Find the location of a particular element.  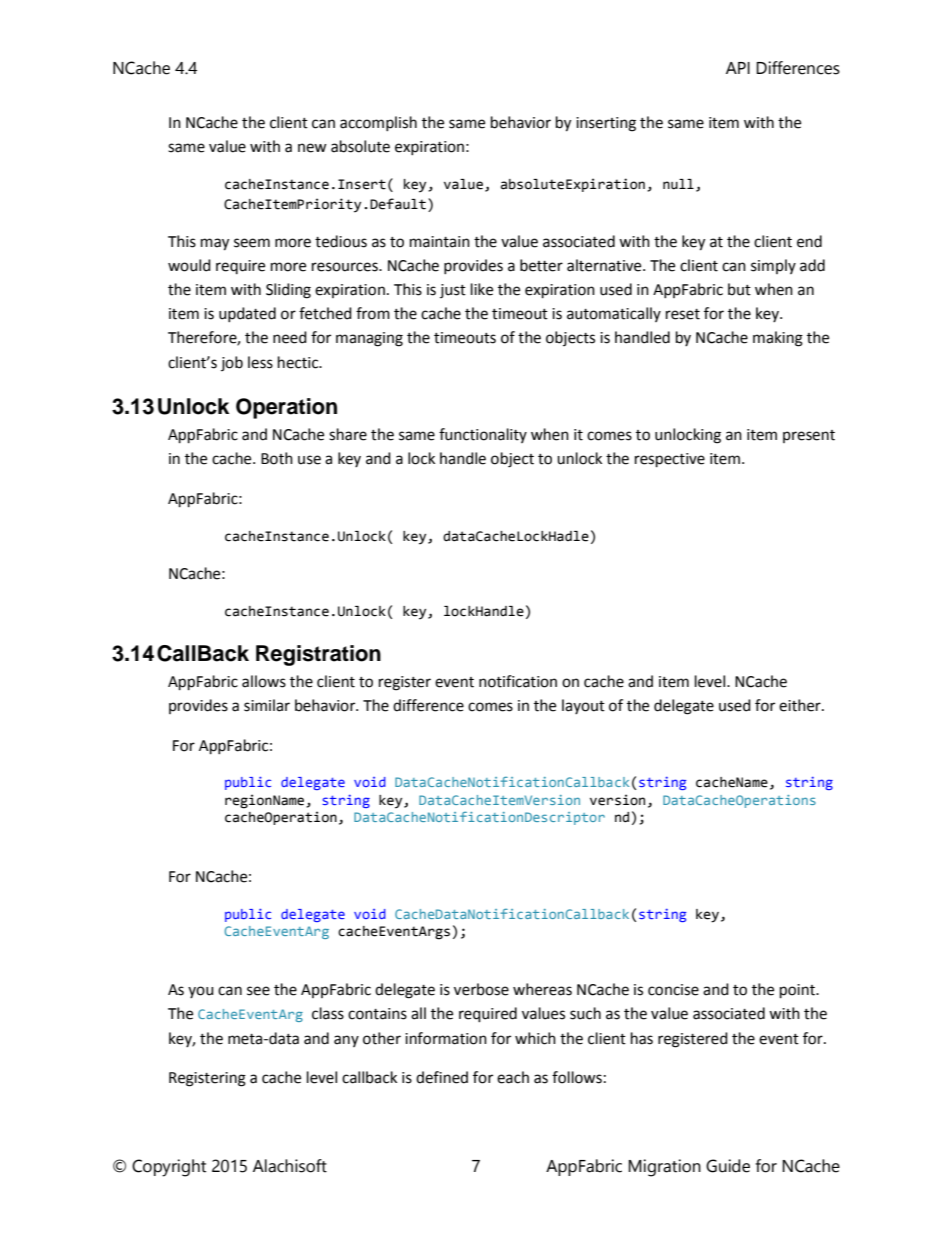

like is located at coordinates (482, 289).
